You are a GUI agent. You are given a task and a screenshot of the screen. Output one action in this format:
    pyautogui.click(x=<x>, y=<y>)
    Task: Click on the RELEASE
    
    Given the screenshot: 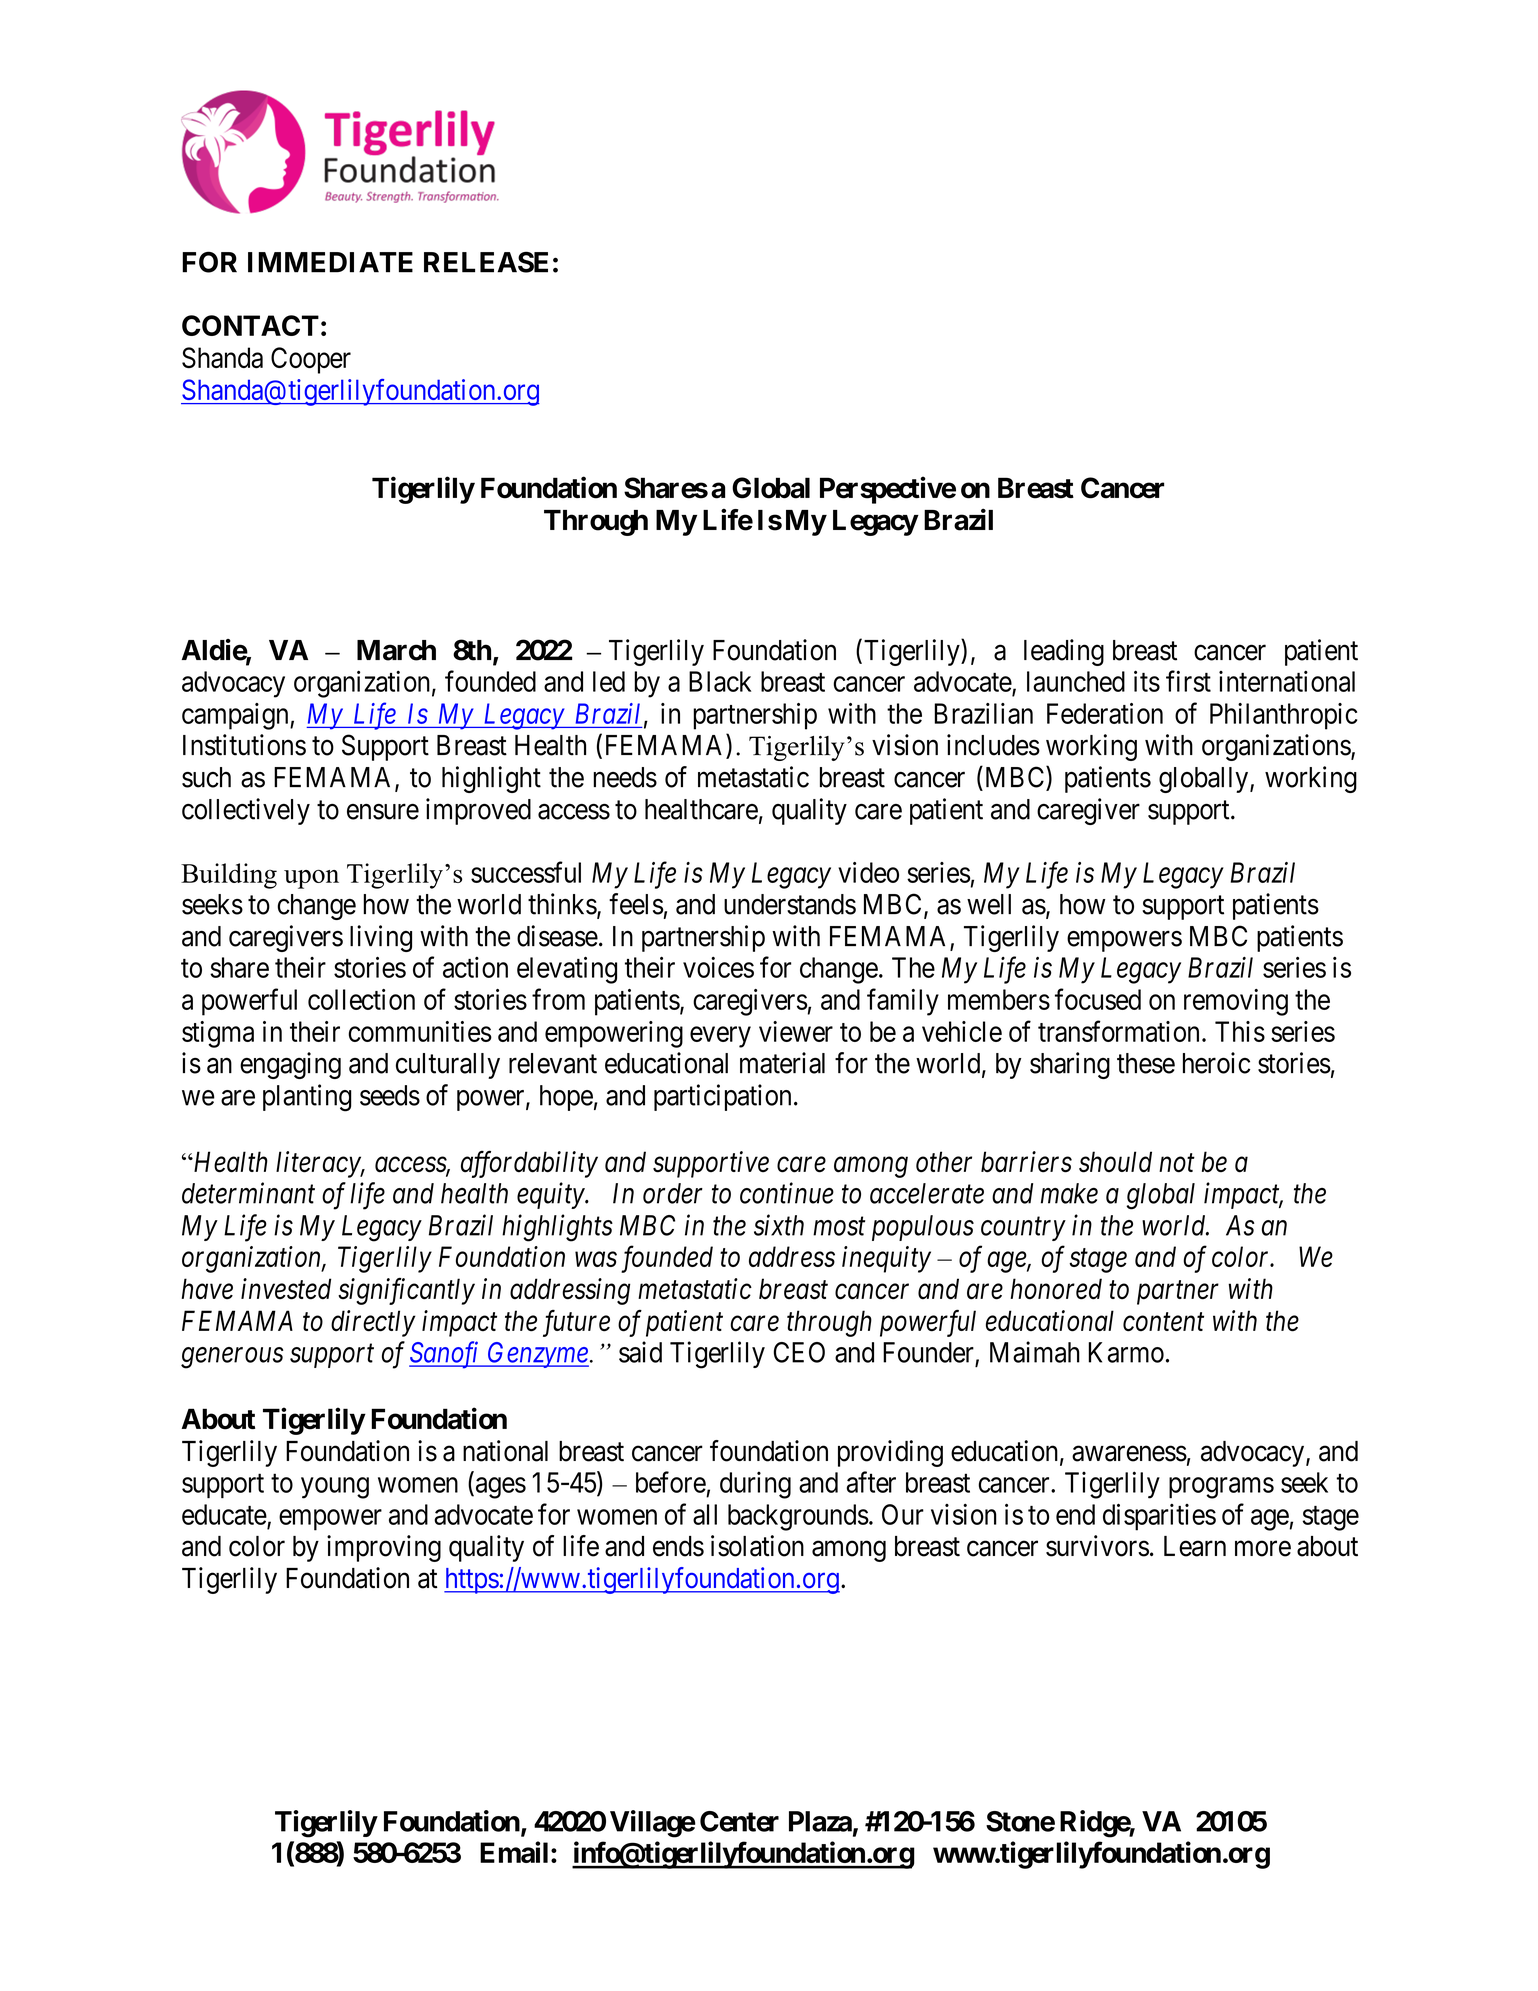 What is the action you would take?
    pyautogui.click(x=486, y=262)
